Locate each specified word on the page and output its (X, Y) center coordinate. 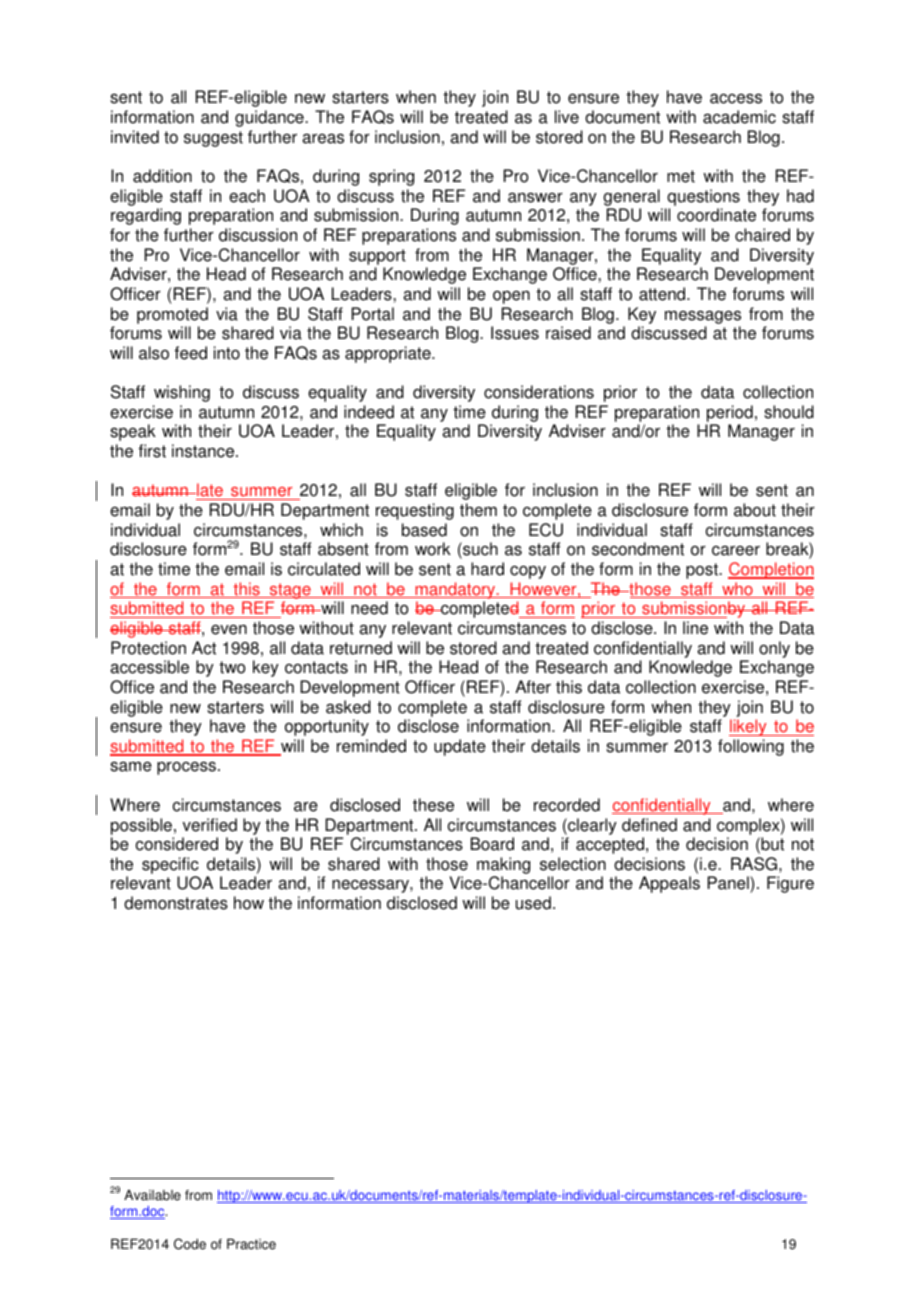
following (751, 747)
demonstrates (176, 903)
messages (703, 317)
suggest (213, 139)
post (703, 571)
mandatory (455, 590)
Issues (515, 333)
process (186, 768)
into (227, 353)
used (533, 903)
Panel (729, 884)
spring (391, 177)
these (433, 805)
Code (190, 1244)
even (229, 630)
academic (739, 117)
